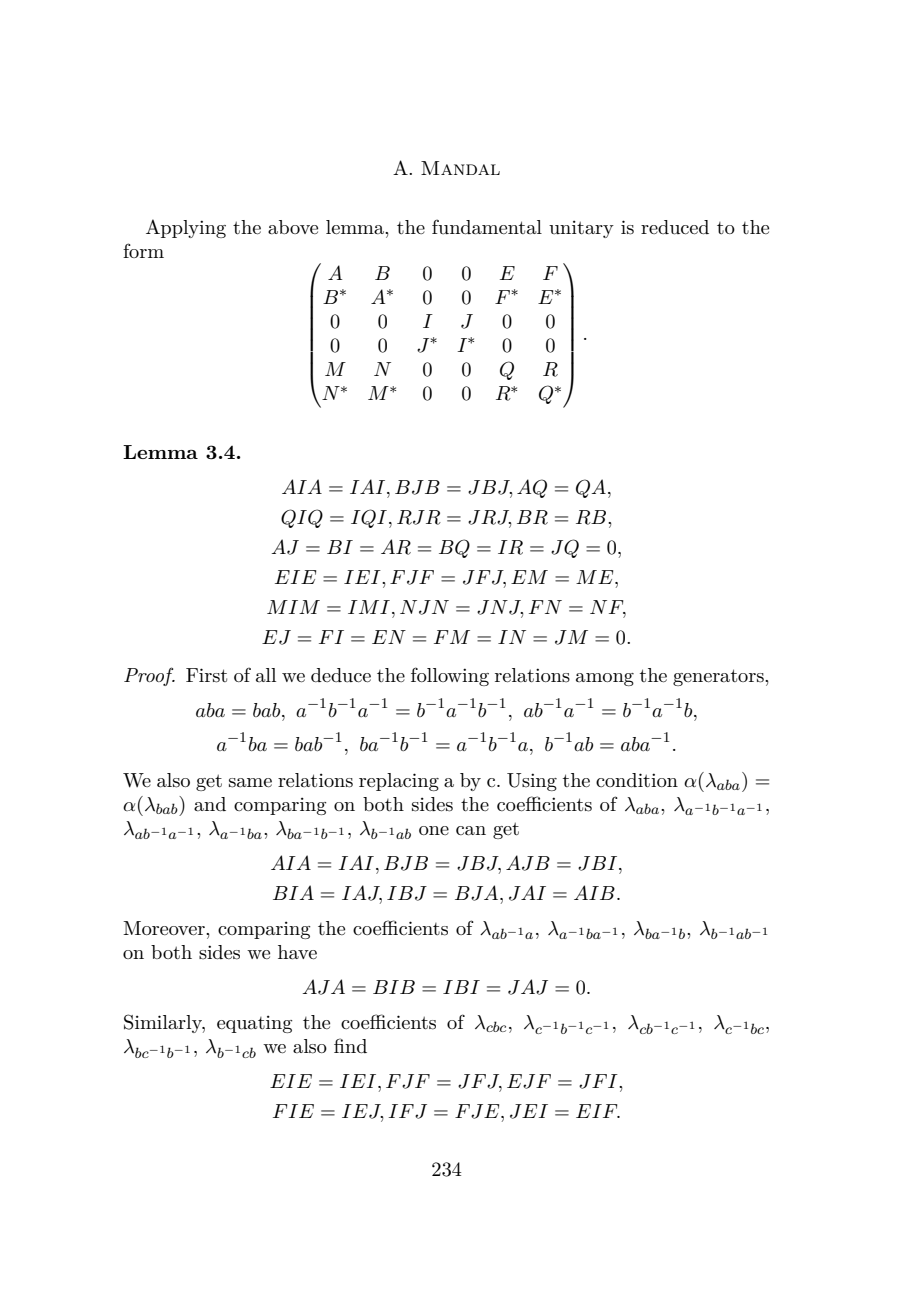 This image has height=1316, width=921. Describe the element at coordinates (719, 677) in the image. I see `generators` at that location.
